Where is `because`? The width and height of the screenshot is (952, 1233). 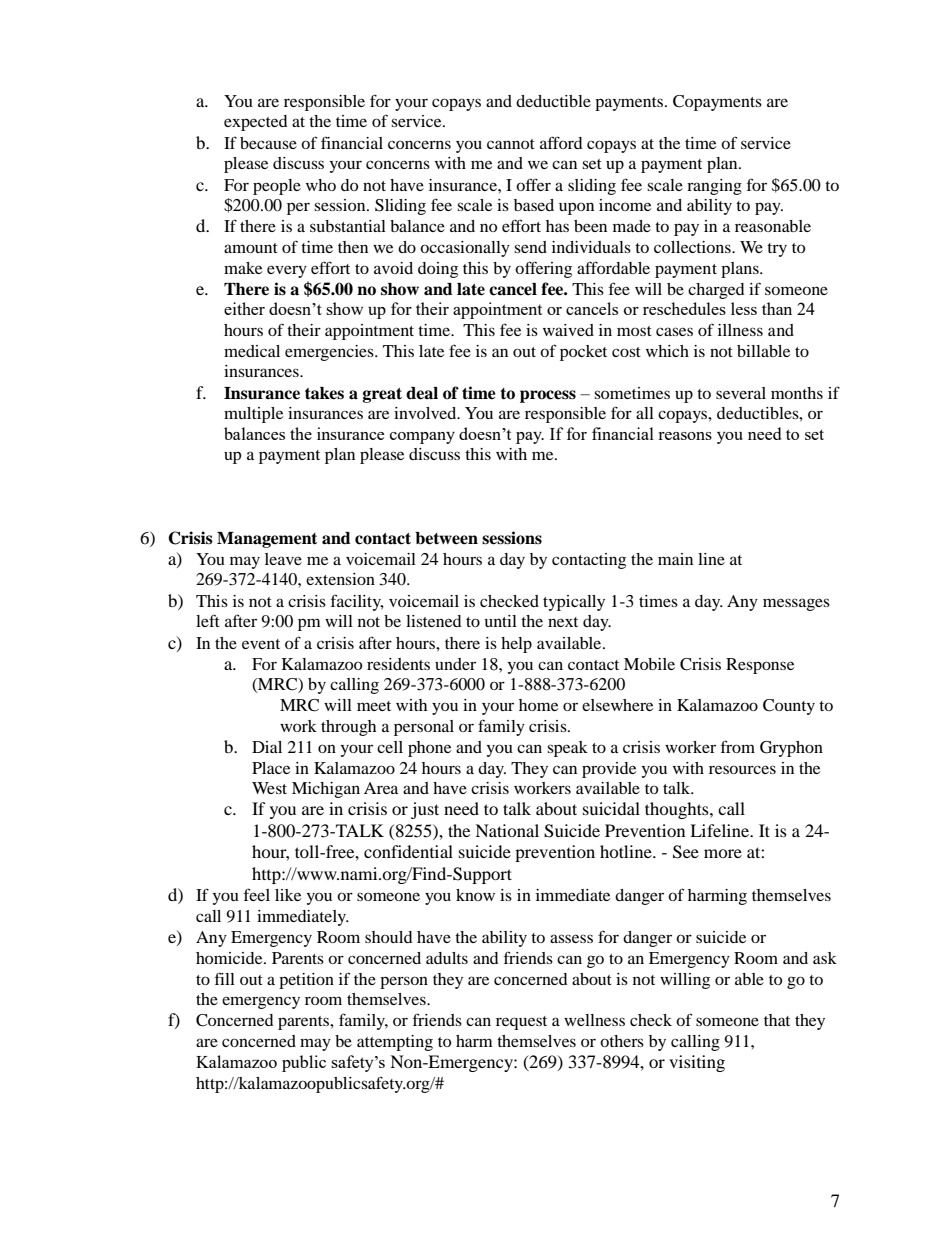 because is located at coordinates (268, 143).
